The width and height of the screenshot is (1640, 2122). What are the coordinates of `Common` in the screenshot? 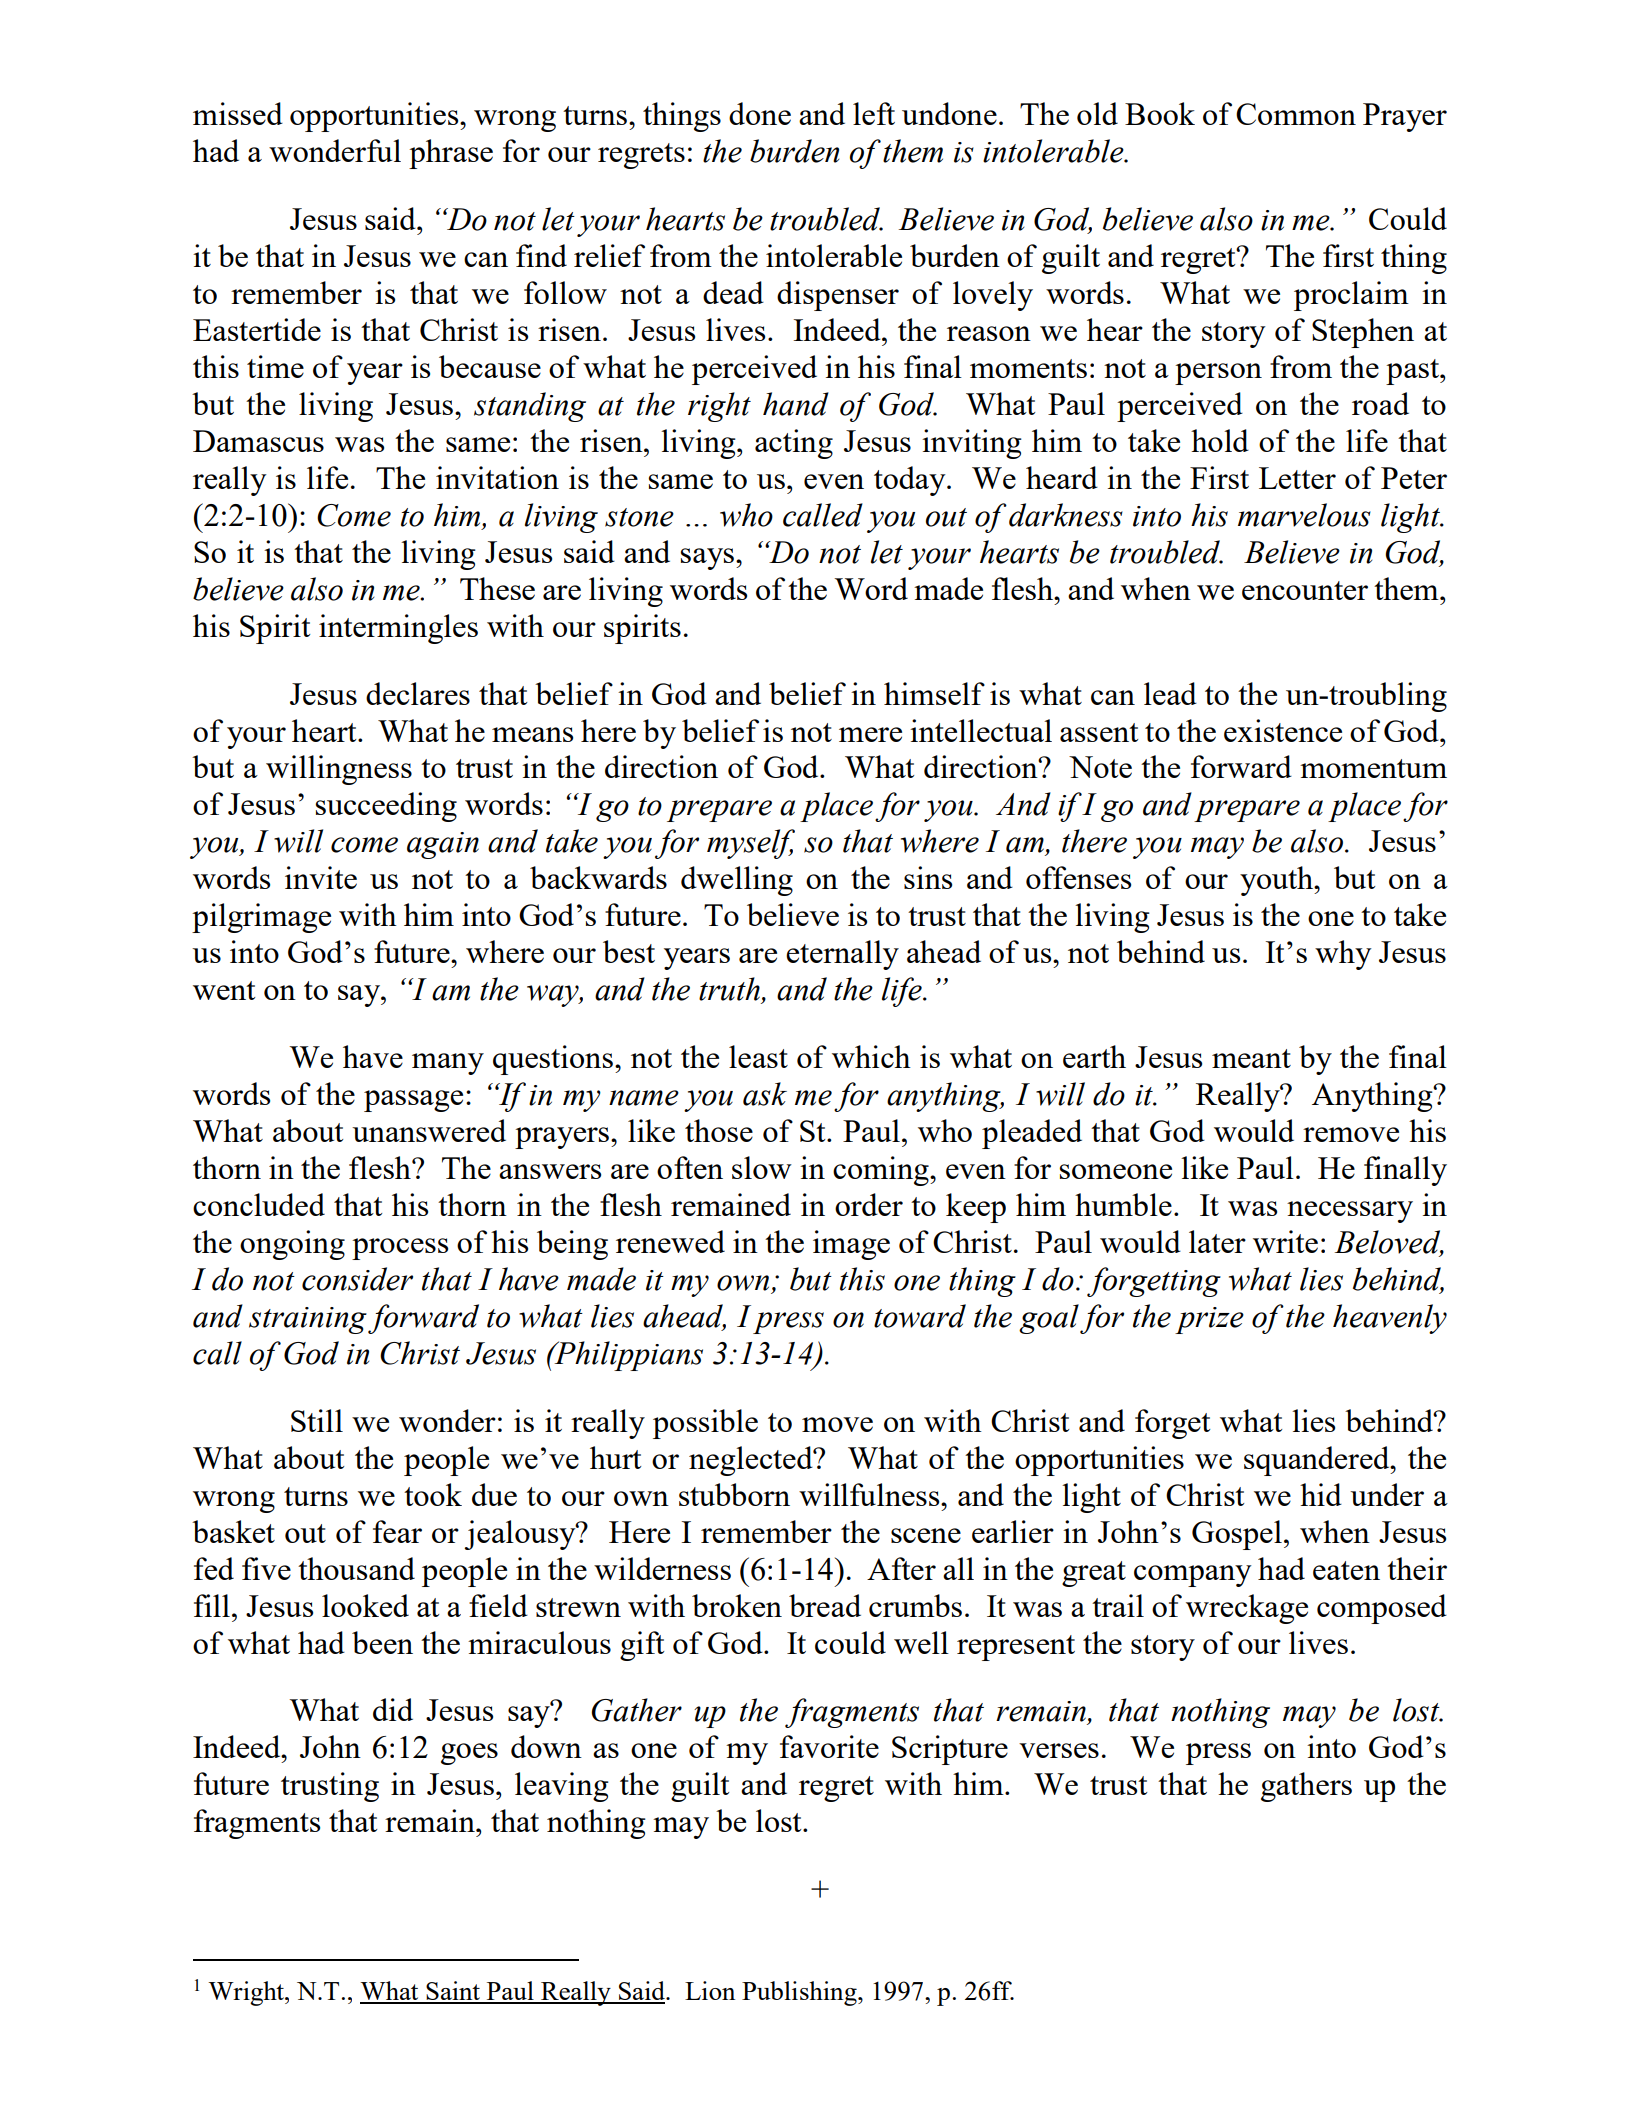 It's located at (1296, 114).
